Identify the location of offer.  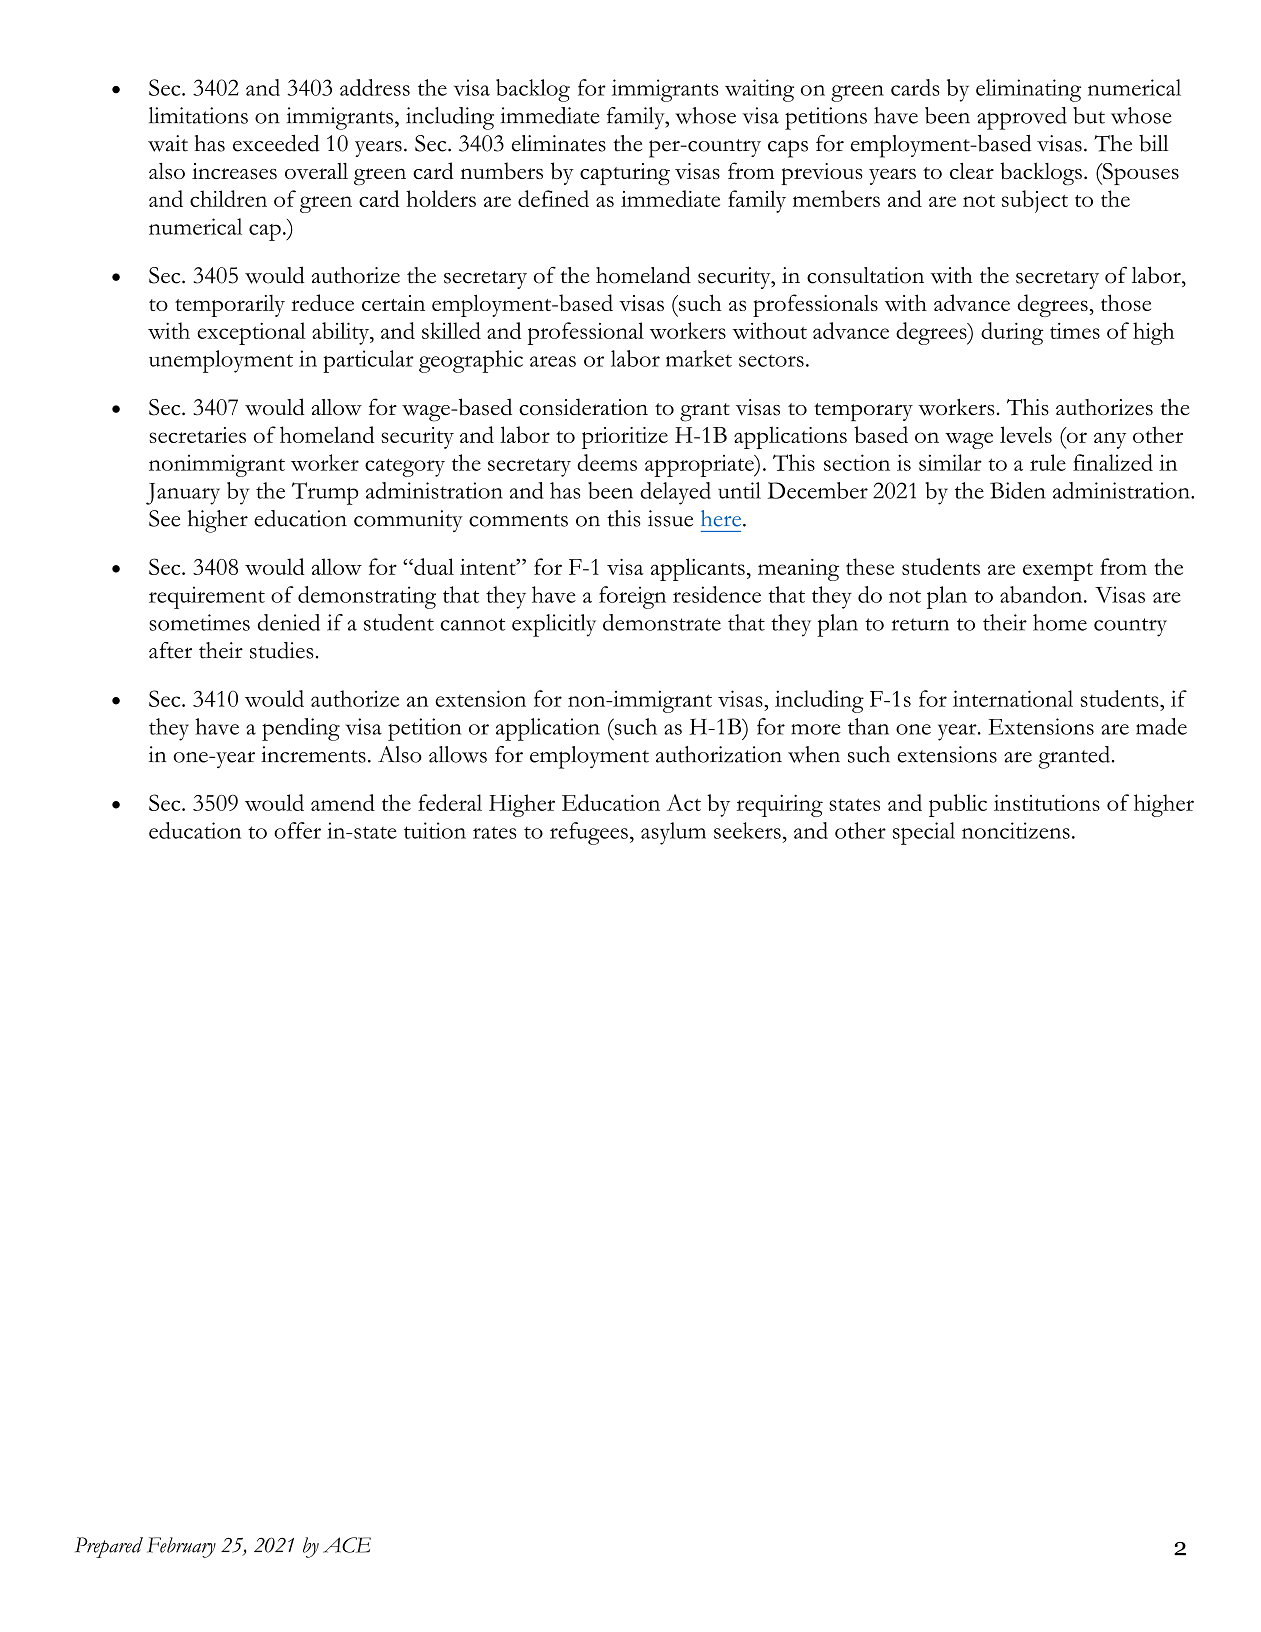
(297, 830).
